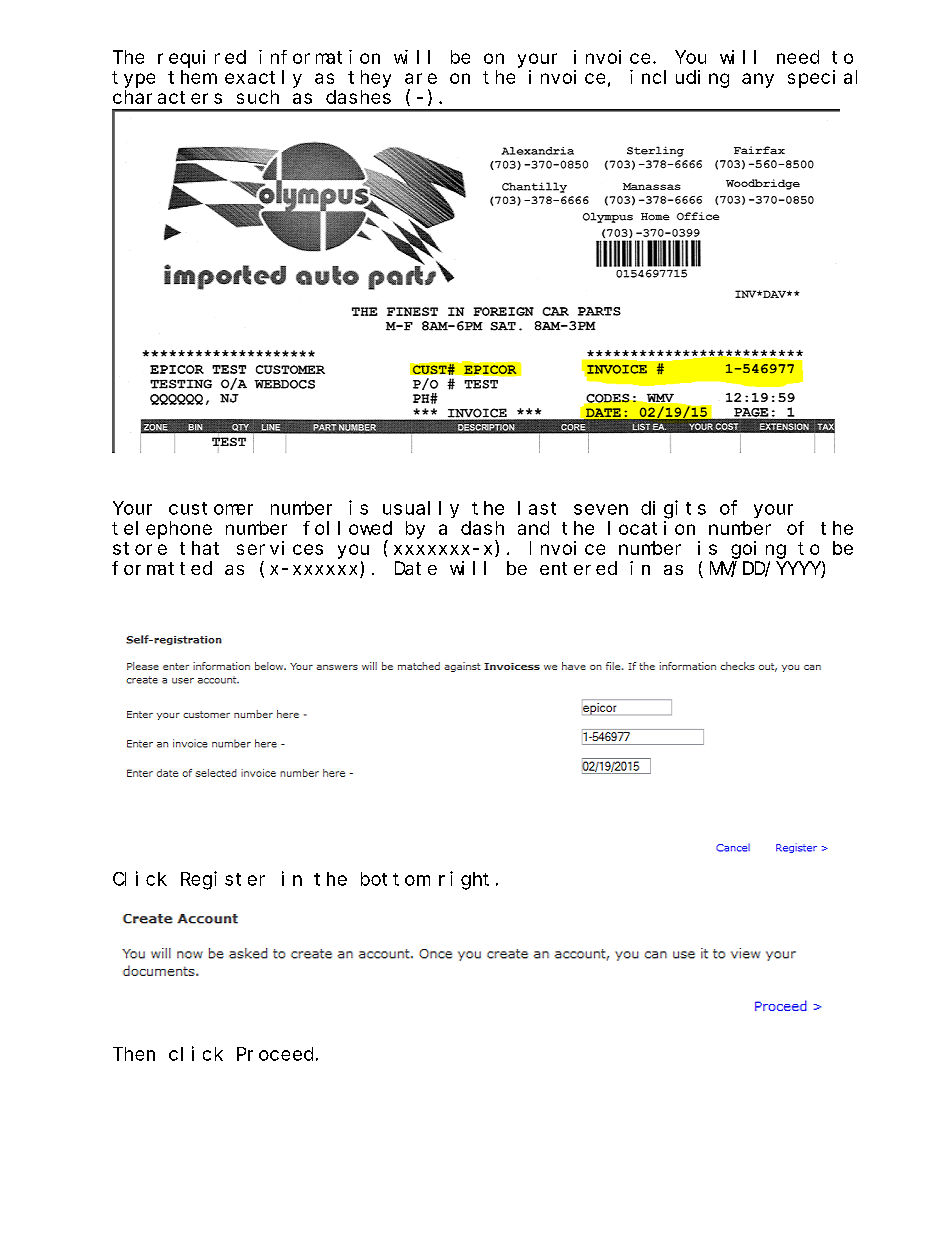 The width and height of the screenshot is (952, 1233). I want to click on are, so click(421, 78).
